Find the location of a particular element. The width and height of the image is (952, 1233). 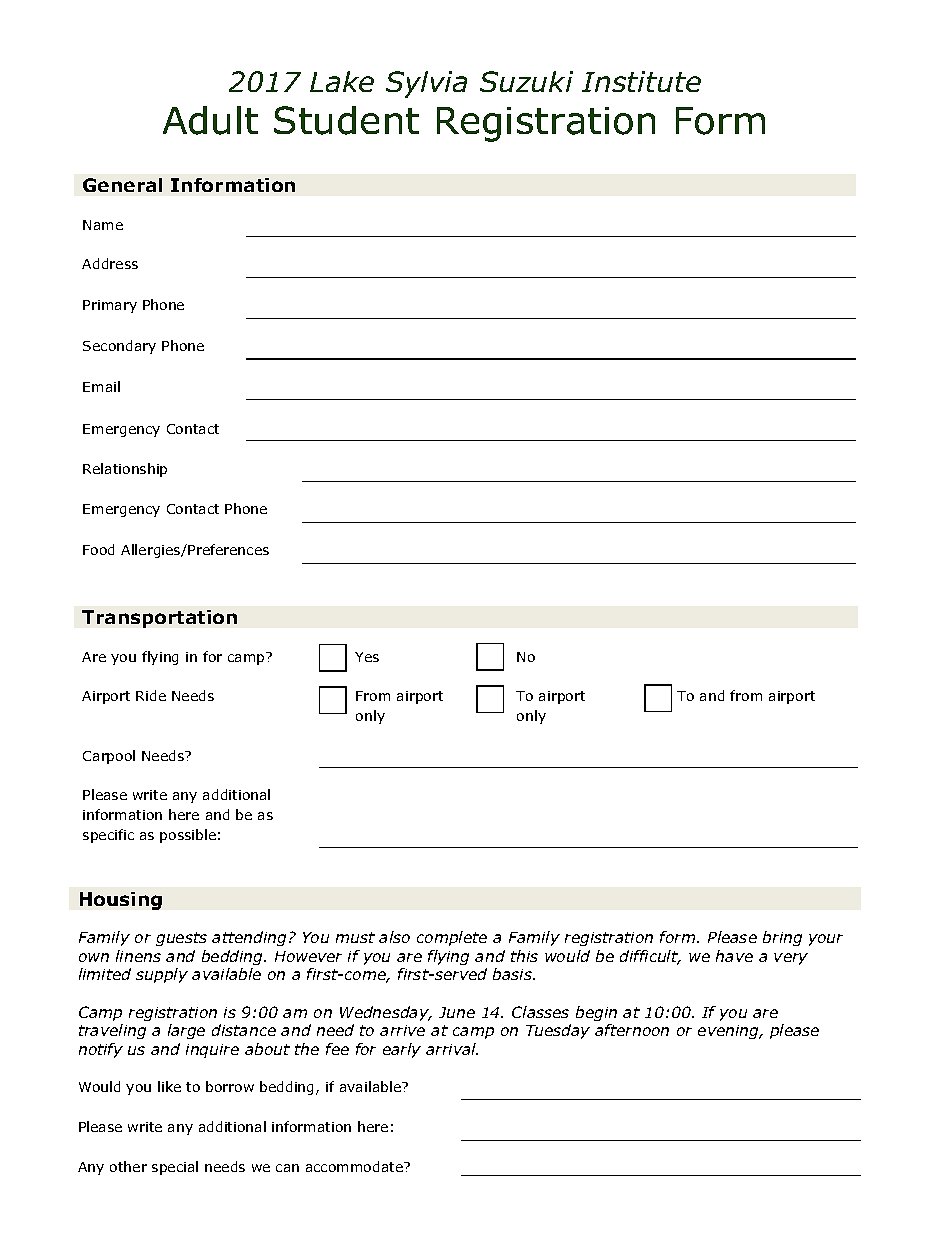

Transportation is located at coordinates (159, 619).
